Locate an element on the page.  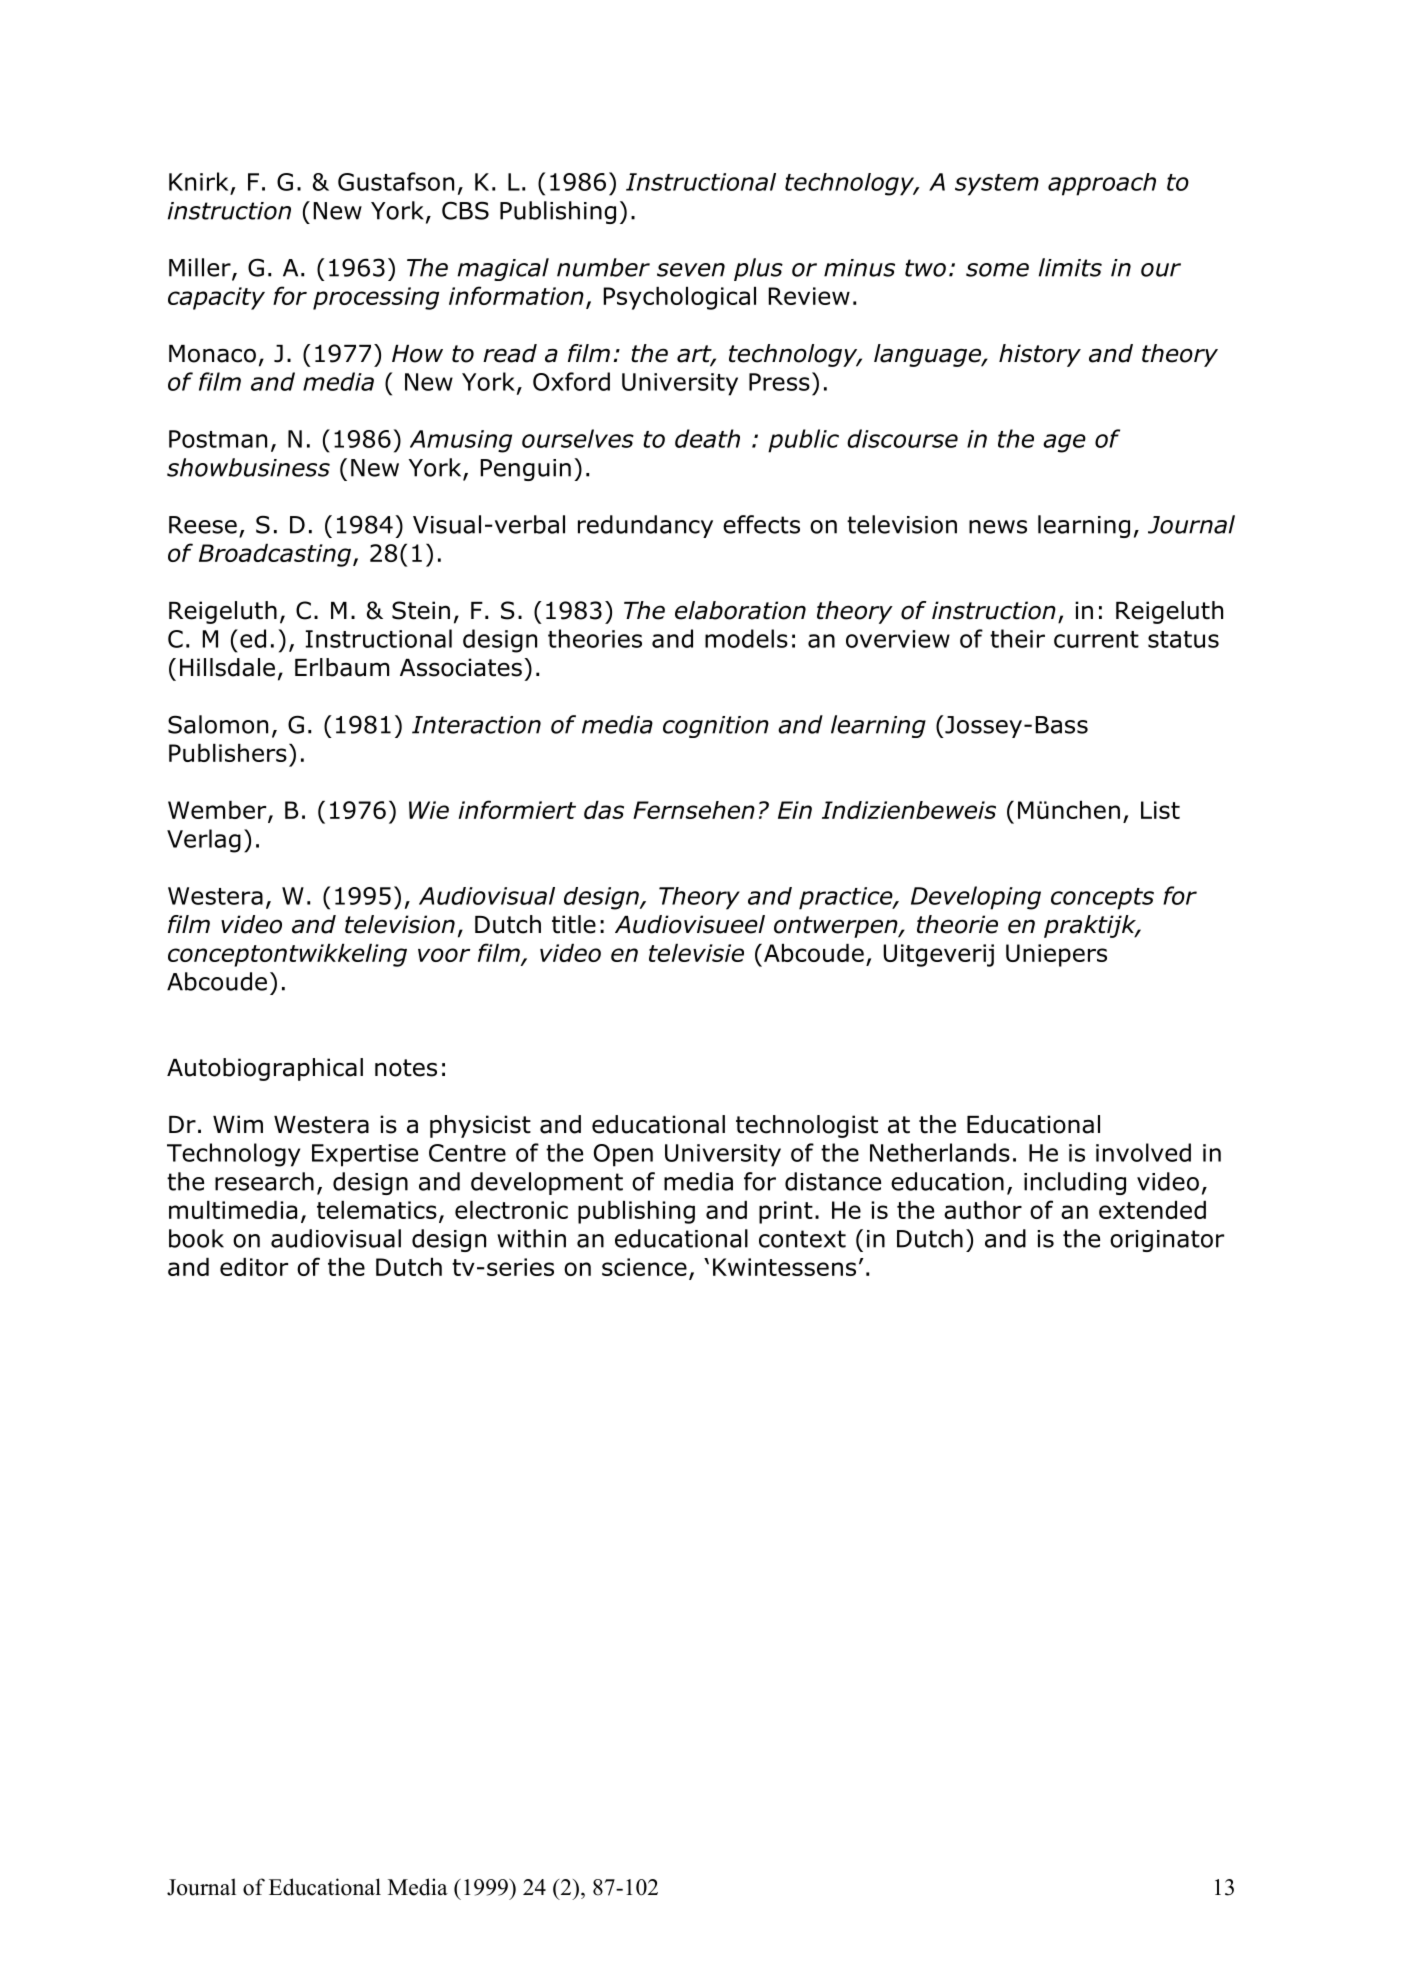
Verlag is located at coordinates (204, 841).
